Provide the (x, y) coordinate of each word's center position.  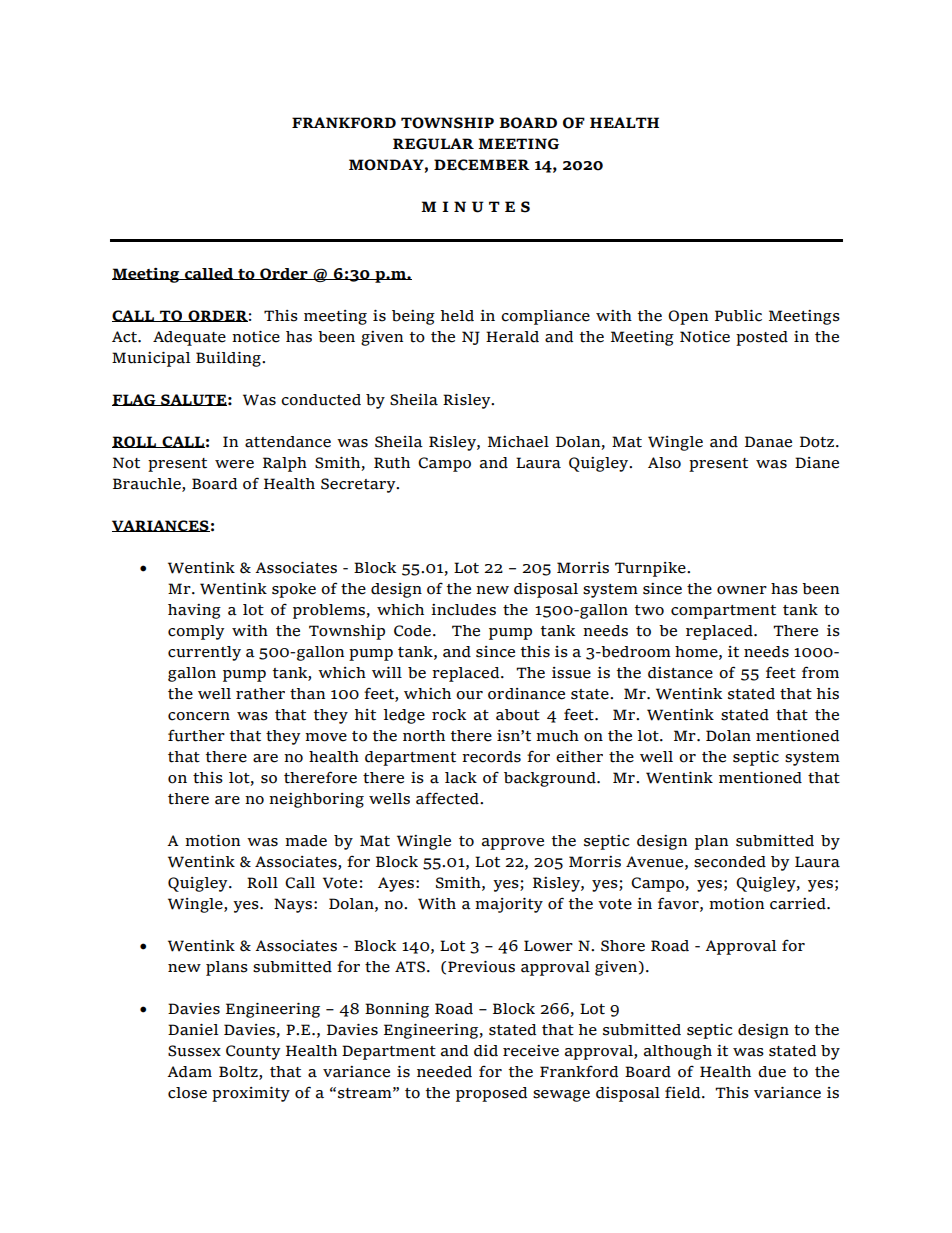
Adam (189, 1072)
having (194, 611)
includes (463, 610)
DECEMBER (482, 165)
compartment (723, 612)
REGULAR (433, 144)
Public (738, 316)
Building (229, 359)
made (306, 841)
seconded (730, 862)
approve (513, 844)
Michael (518, 442)
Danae (768, 442)
